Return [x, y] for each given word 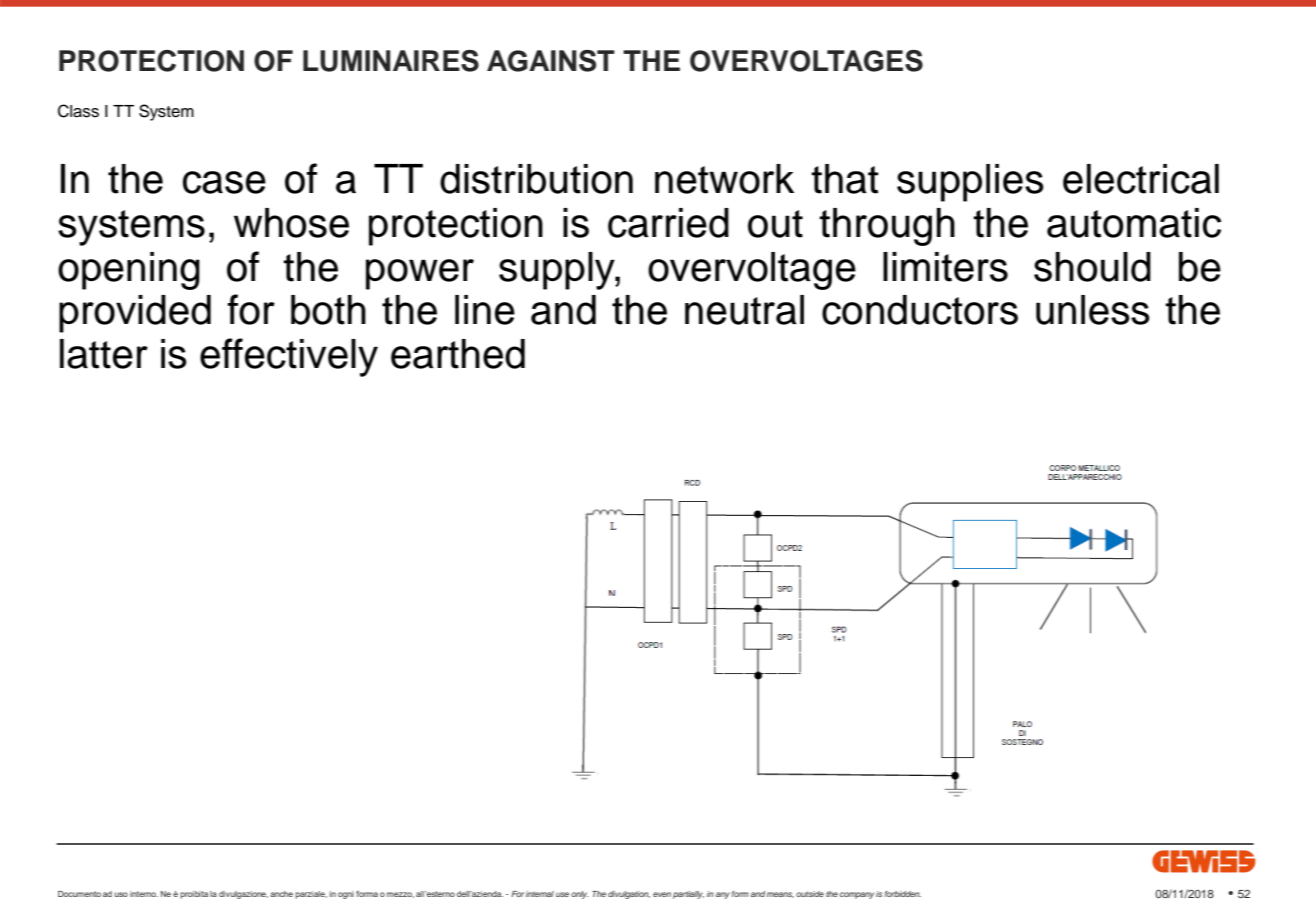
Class [78, 111]
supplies [970, 183]
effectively [289, 357]
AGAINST [551, 61]
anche [281, 894]
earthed [458, 354]
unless [1093, 310]
